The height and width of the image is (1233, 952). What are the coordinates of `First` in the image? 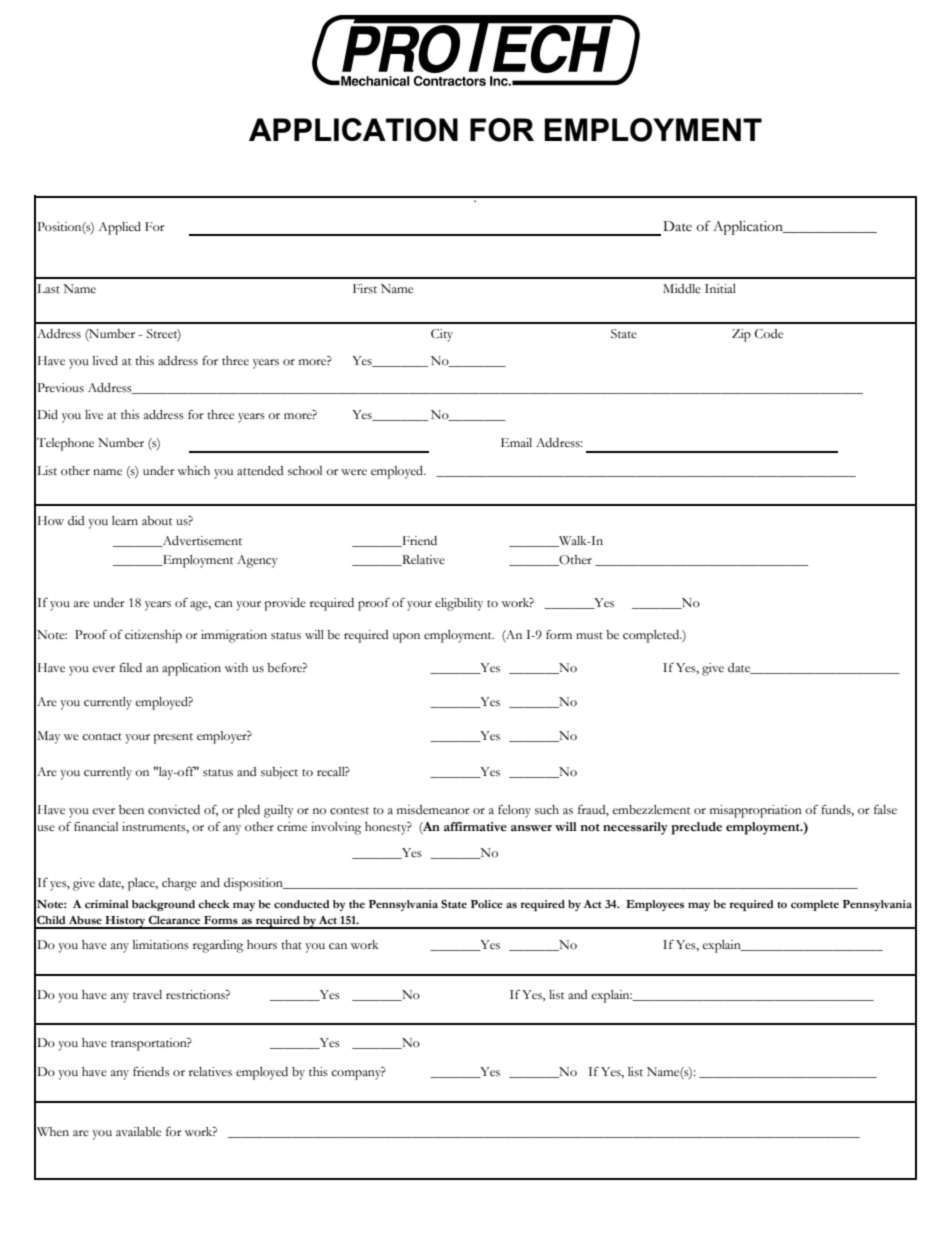 It's located at (365, 289).
